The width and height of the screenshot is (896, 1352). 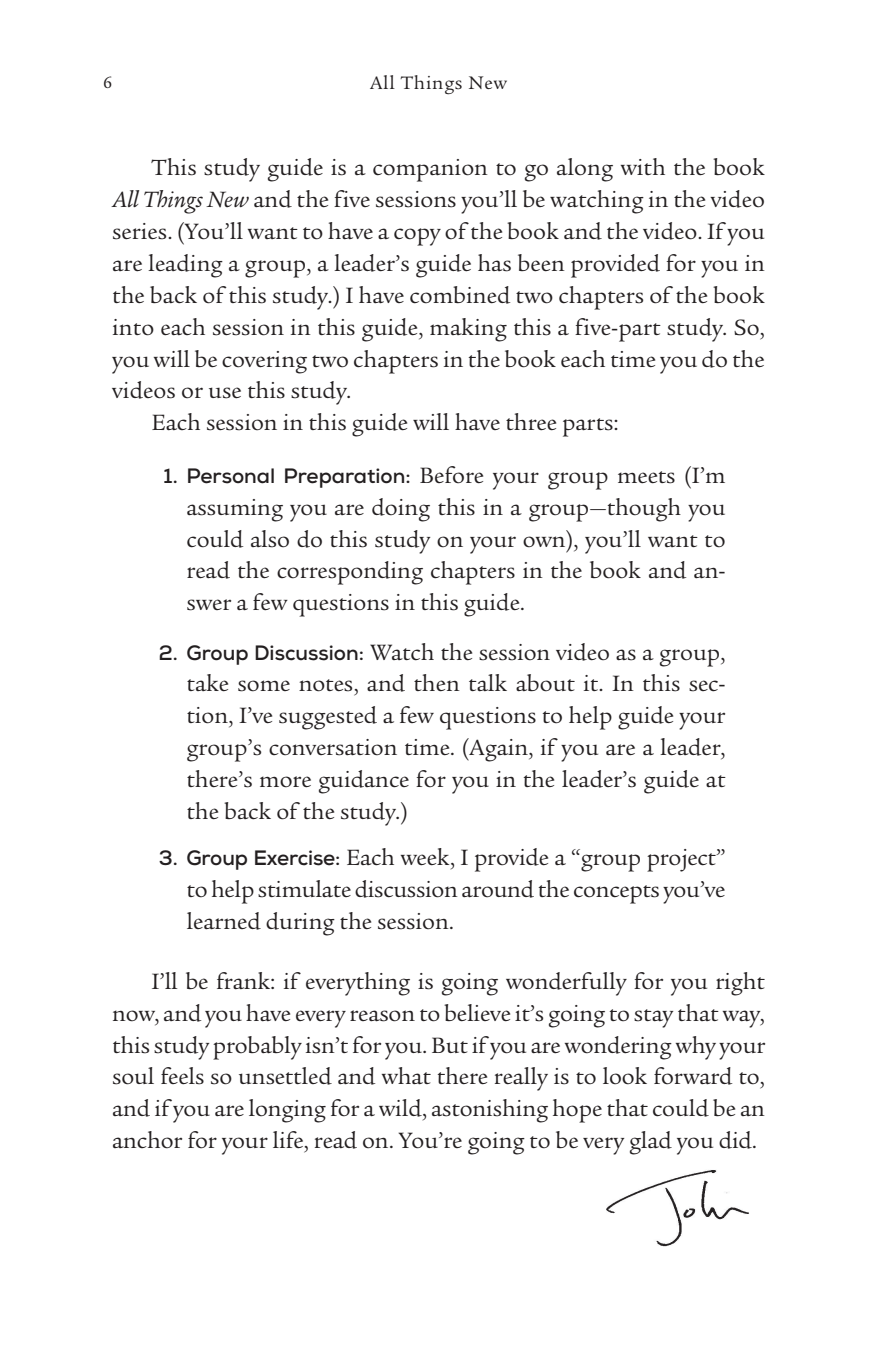 What do you see at coordinates (430, 170) in the screenshot?
I see `companion` at bounding box center [430, 170].
